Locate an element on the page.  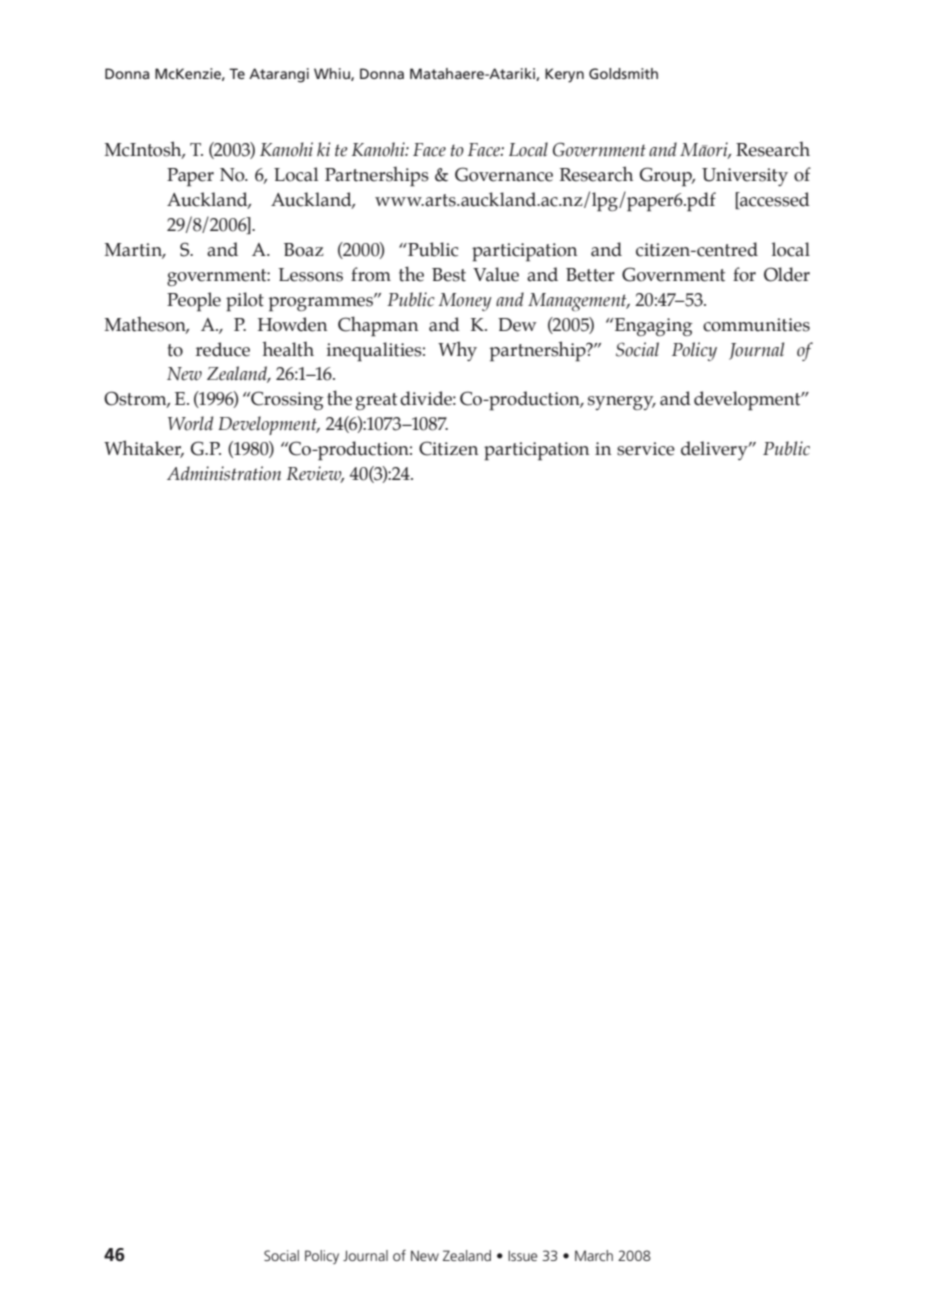
Governance is located at coordinates (504, 174).
